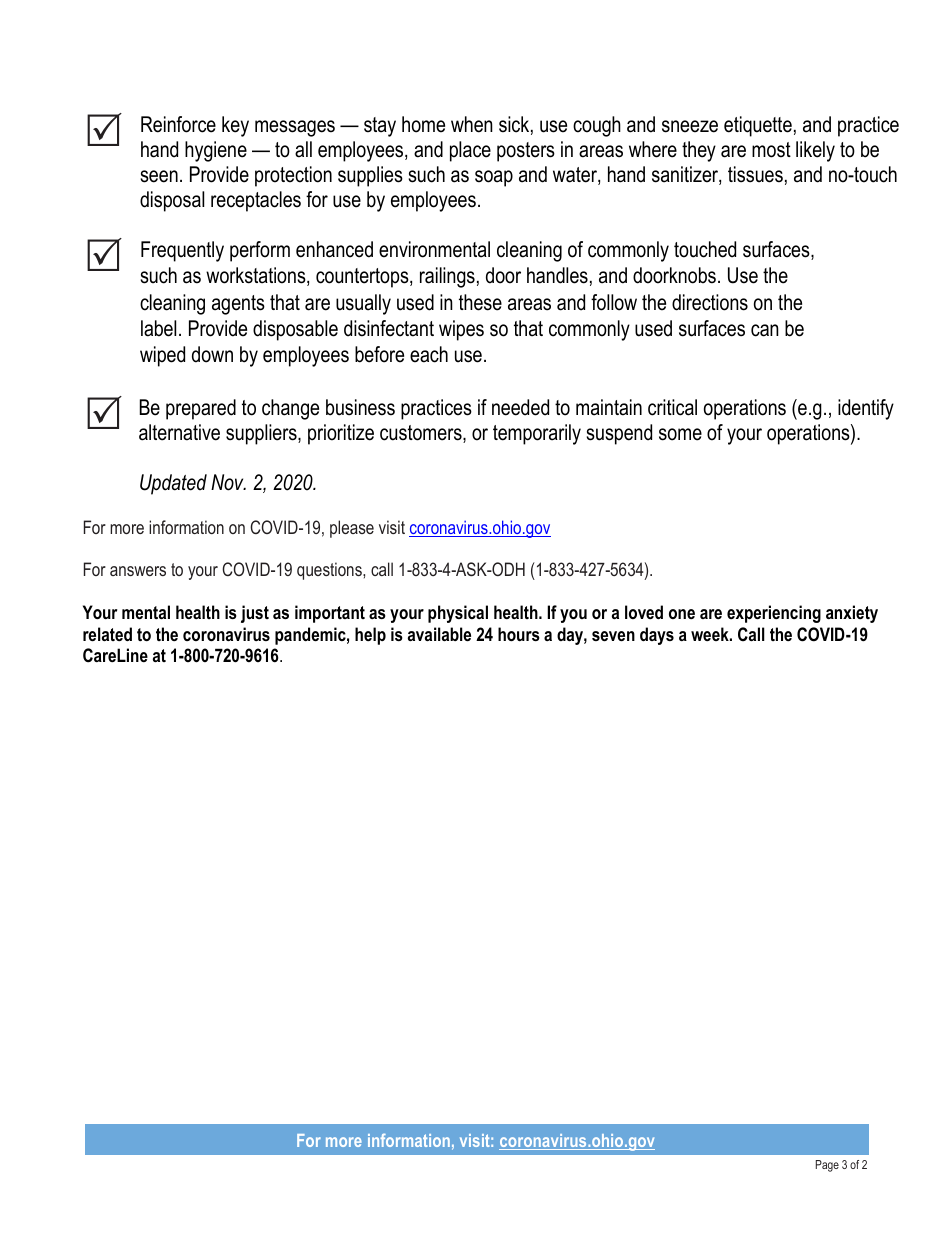 The image size is (952, 1233). What do you see at coordinates (613, 636) in the screenshot?
I see `seven` at bounding box center [613, 636].
